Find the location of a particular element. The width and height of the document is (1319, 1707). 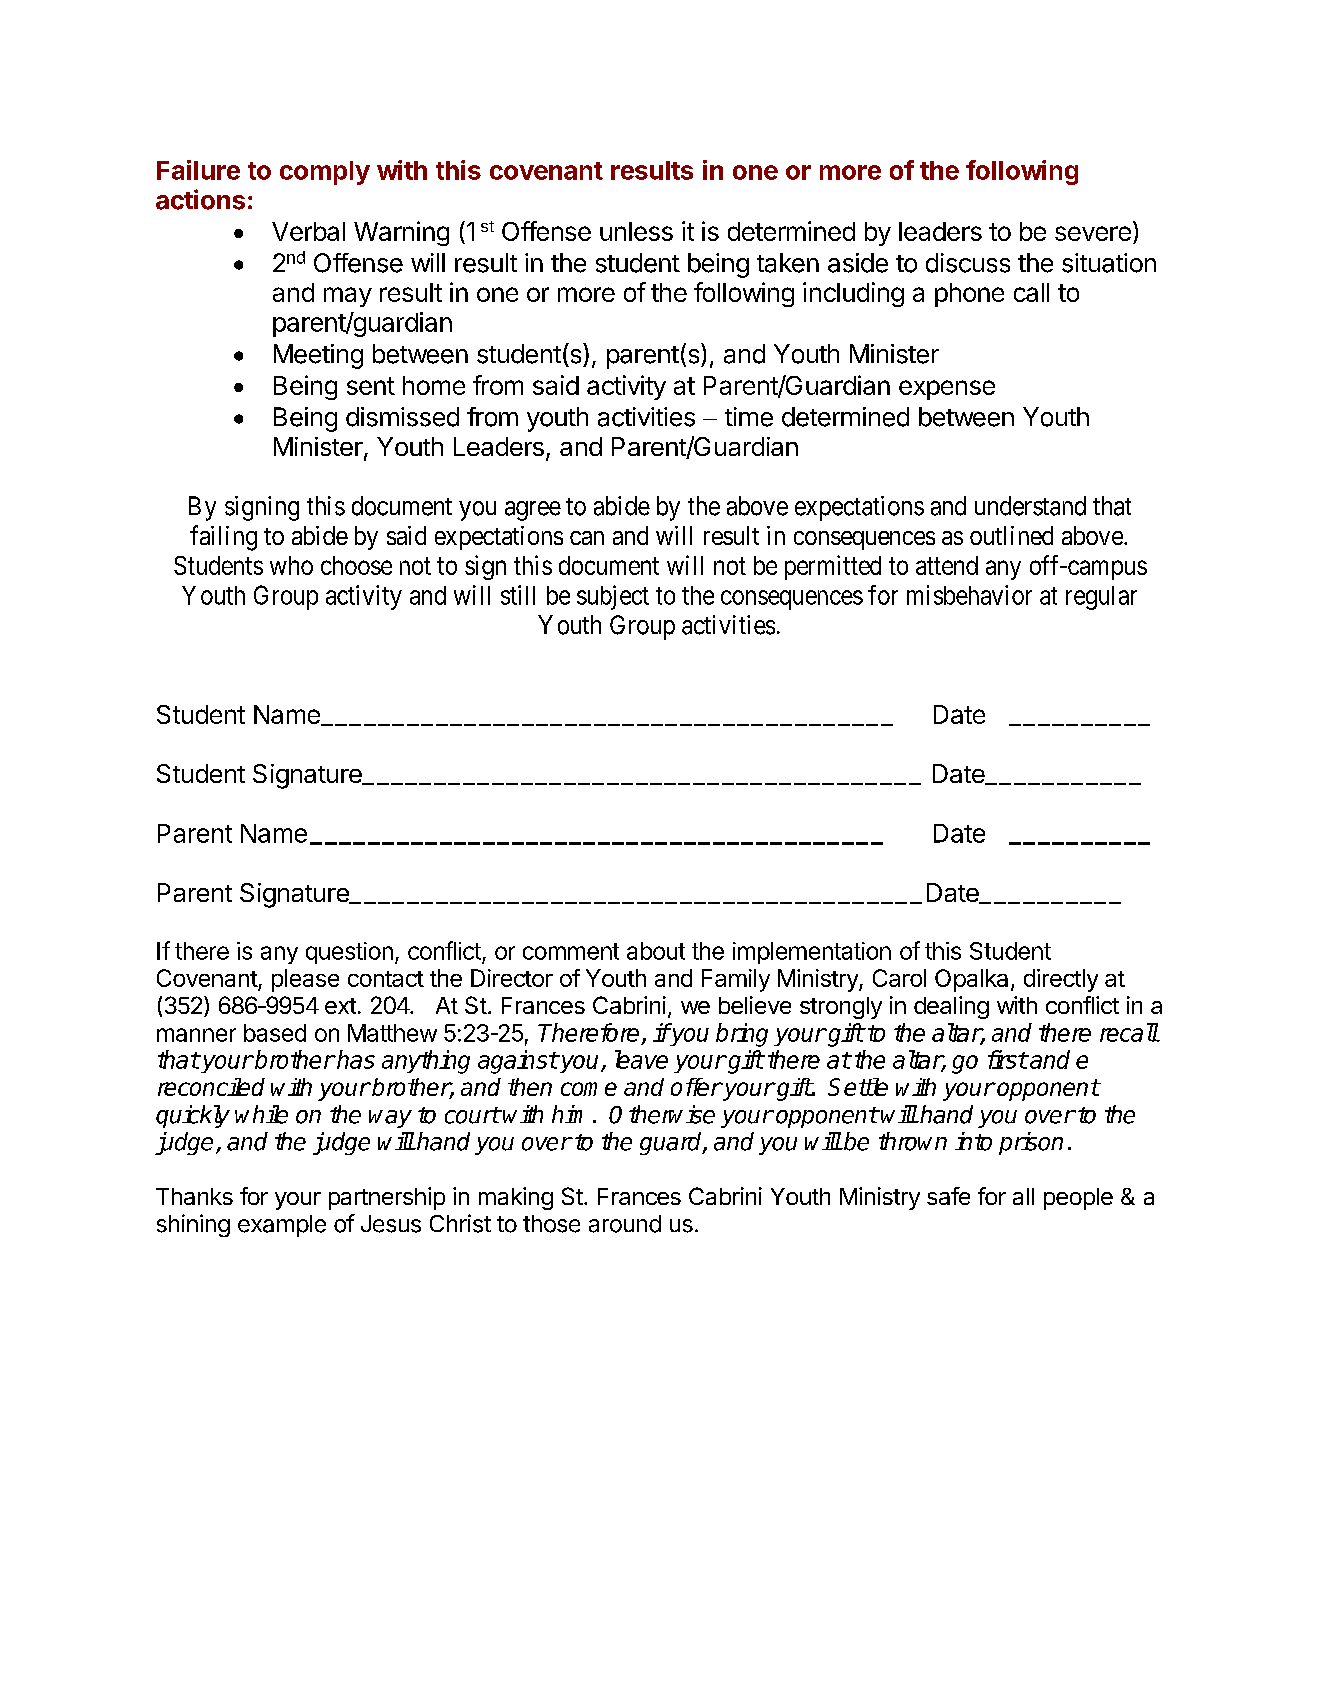

Verbal is located at coordinates (308, 231).
